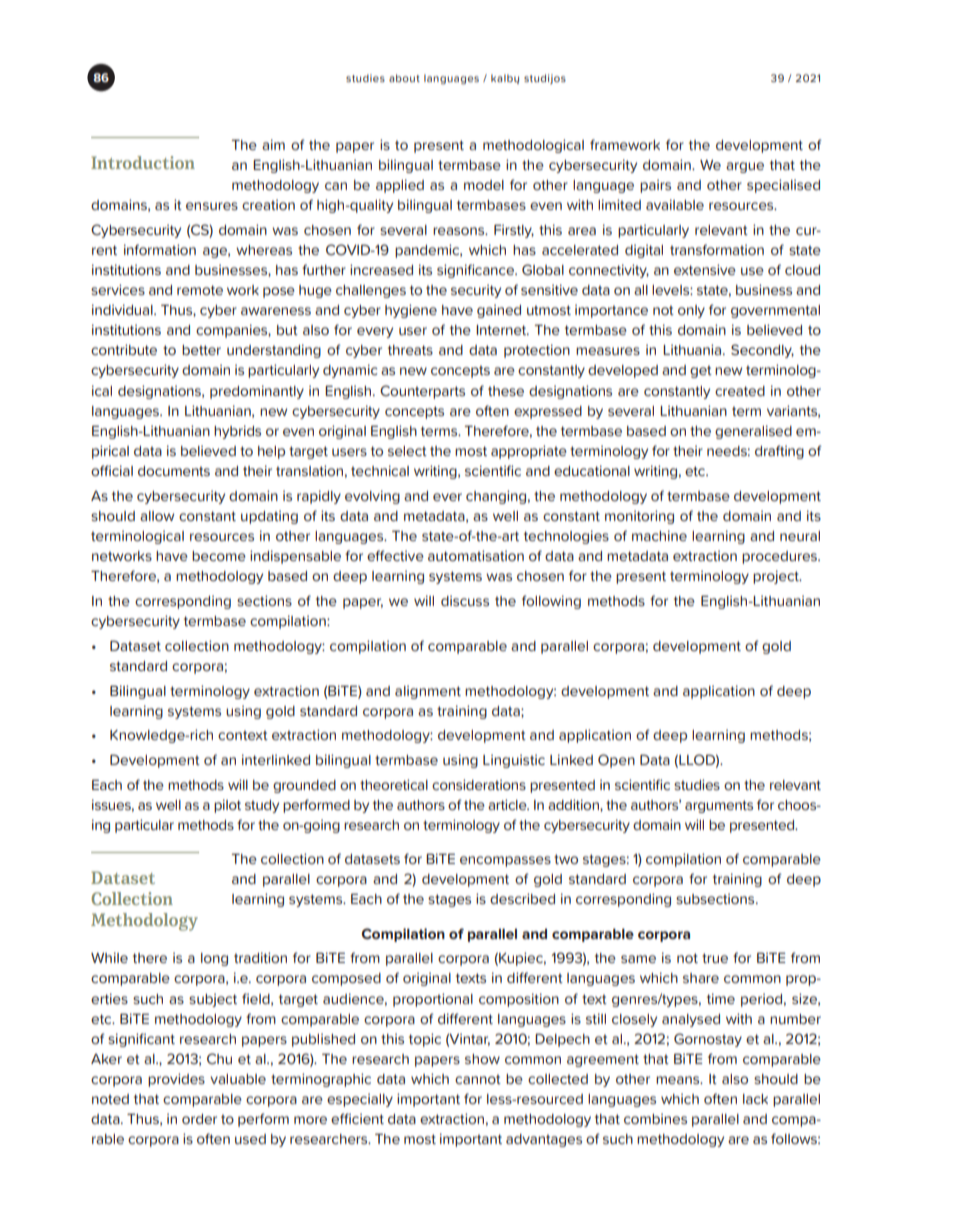  I want to click on order, so click(199, 1119).
